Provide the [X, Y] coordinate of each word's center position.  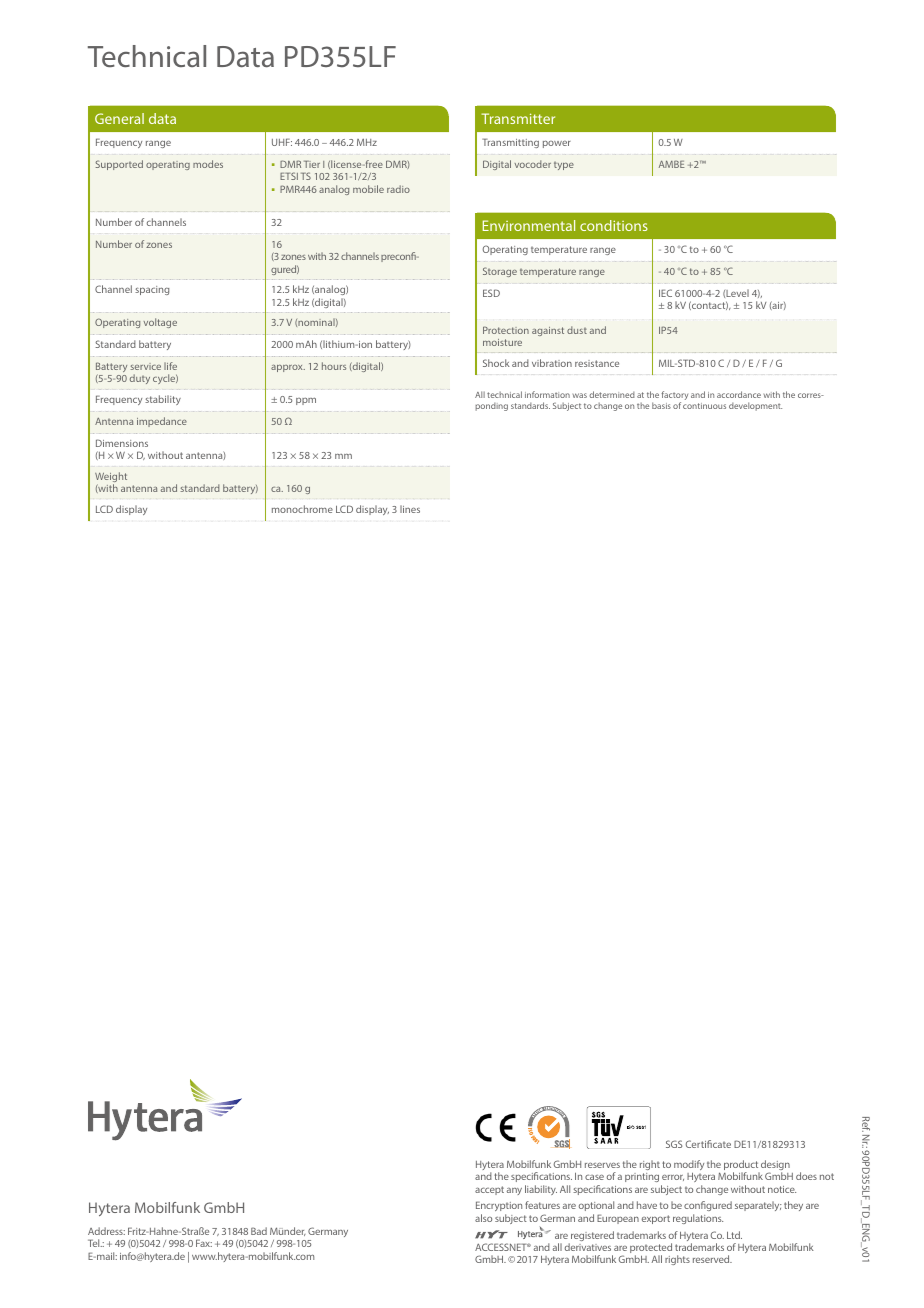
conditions [614, 225]
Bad [259, 1231]
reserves [602, 1165]
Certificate [708, 1144]
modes [208, 164]
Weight [111, 478]
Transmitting [510, 143]
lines [410, 509]
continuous [704, 406]
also [483, 1218]
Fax [204, 1243]
